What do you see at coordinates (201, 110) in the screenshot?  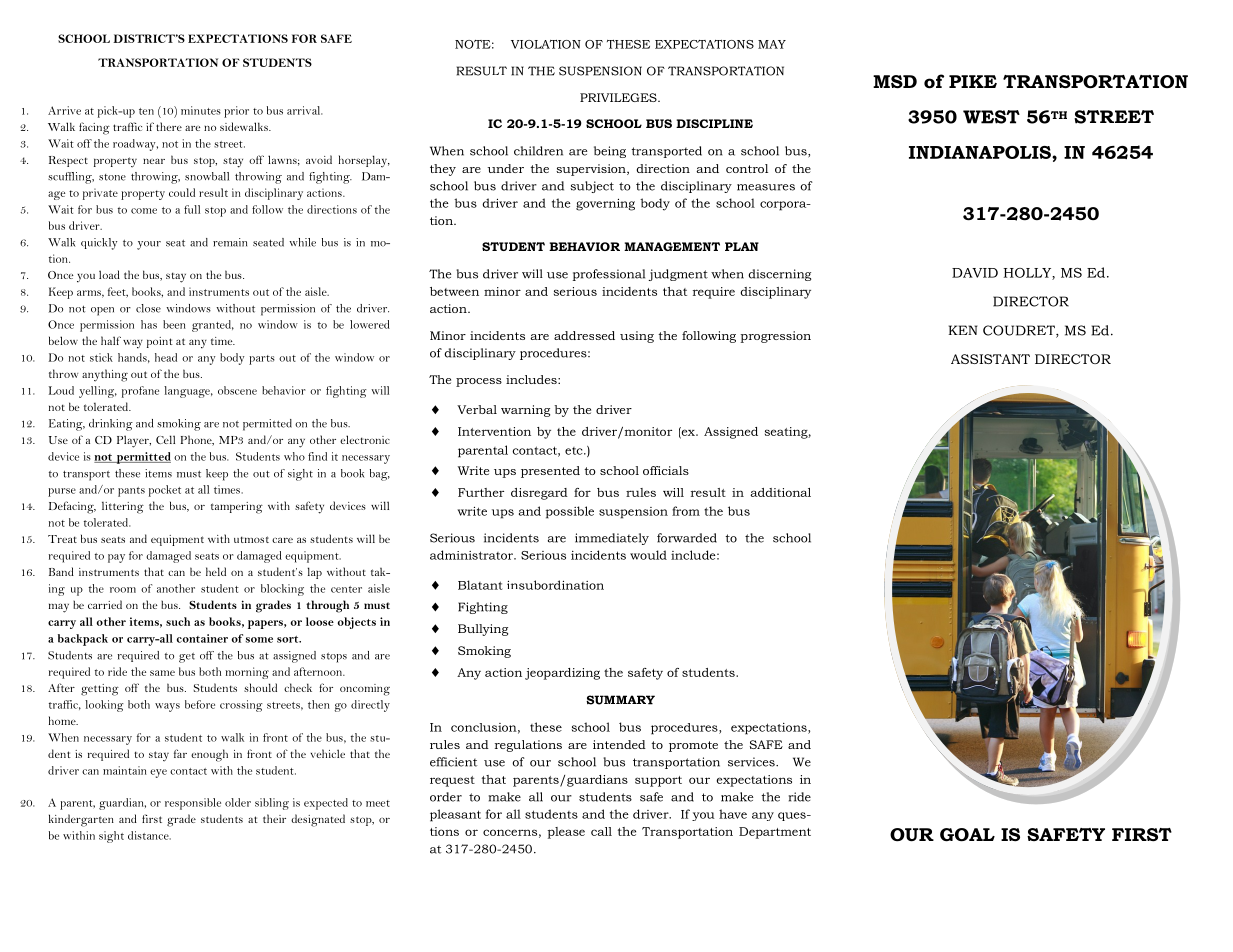 I see `minutes` at bounding box center [201, 110].
